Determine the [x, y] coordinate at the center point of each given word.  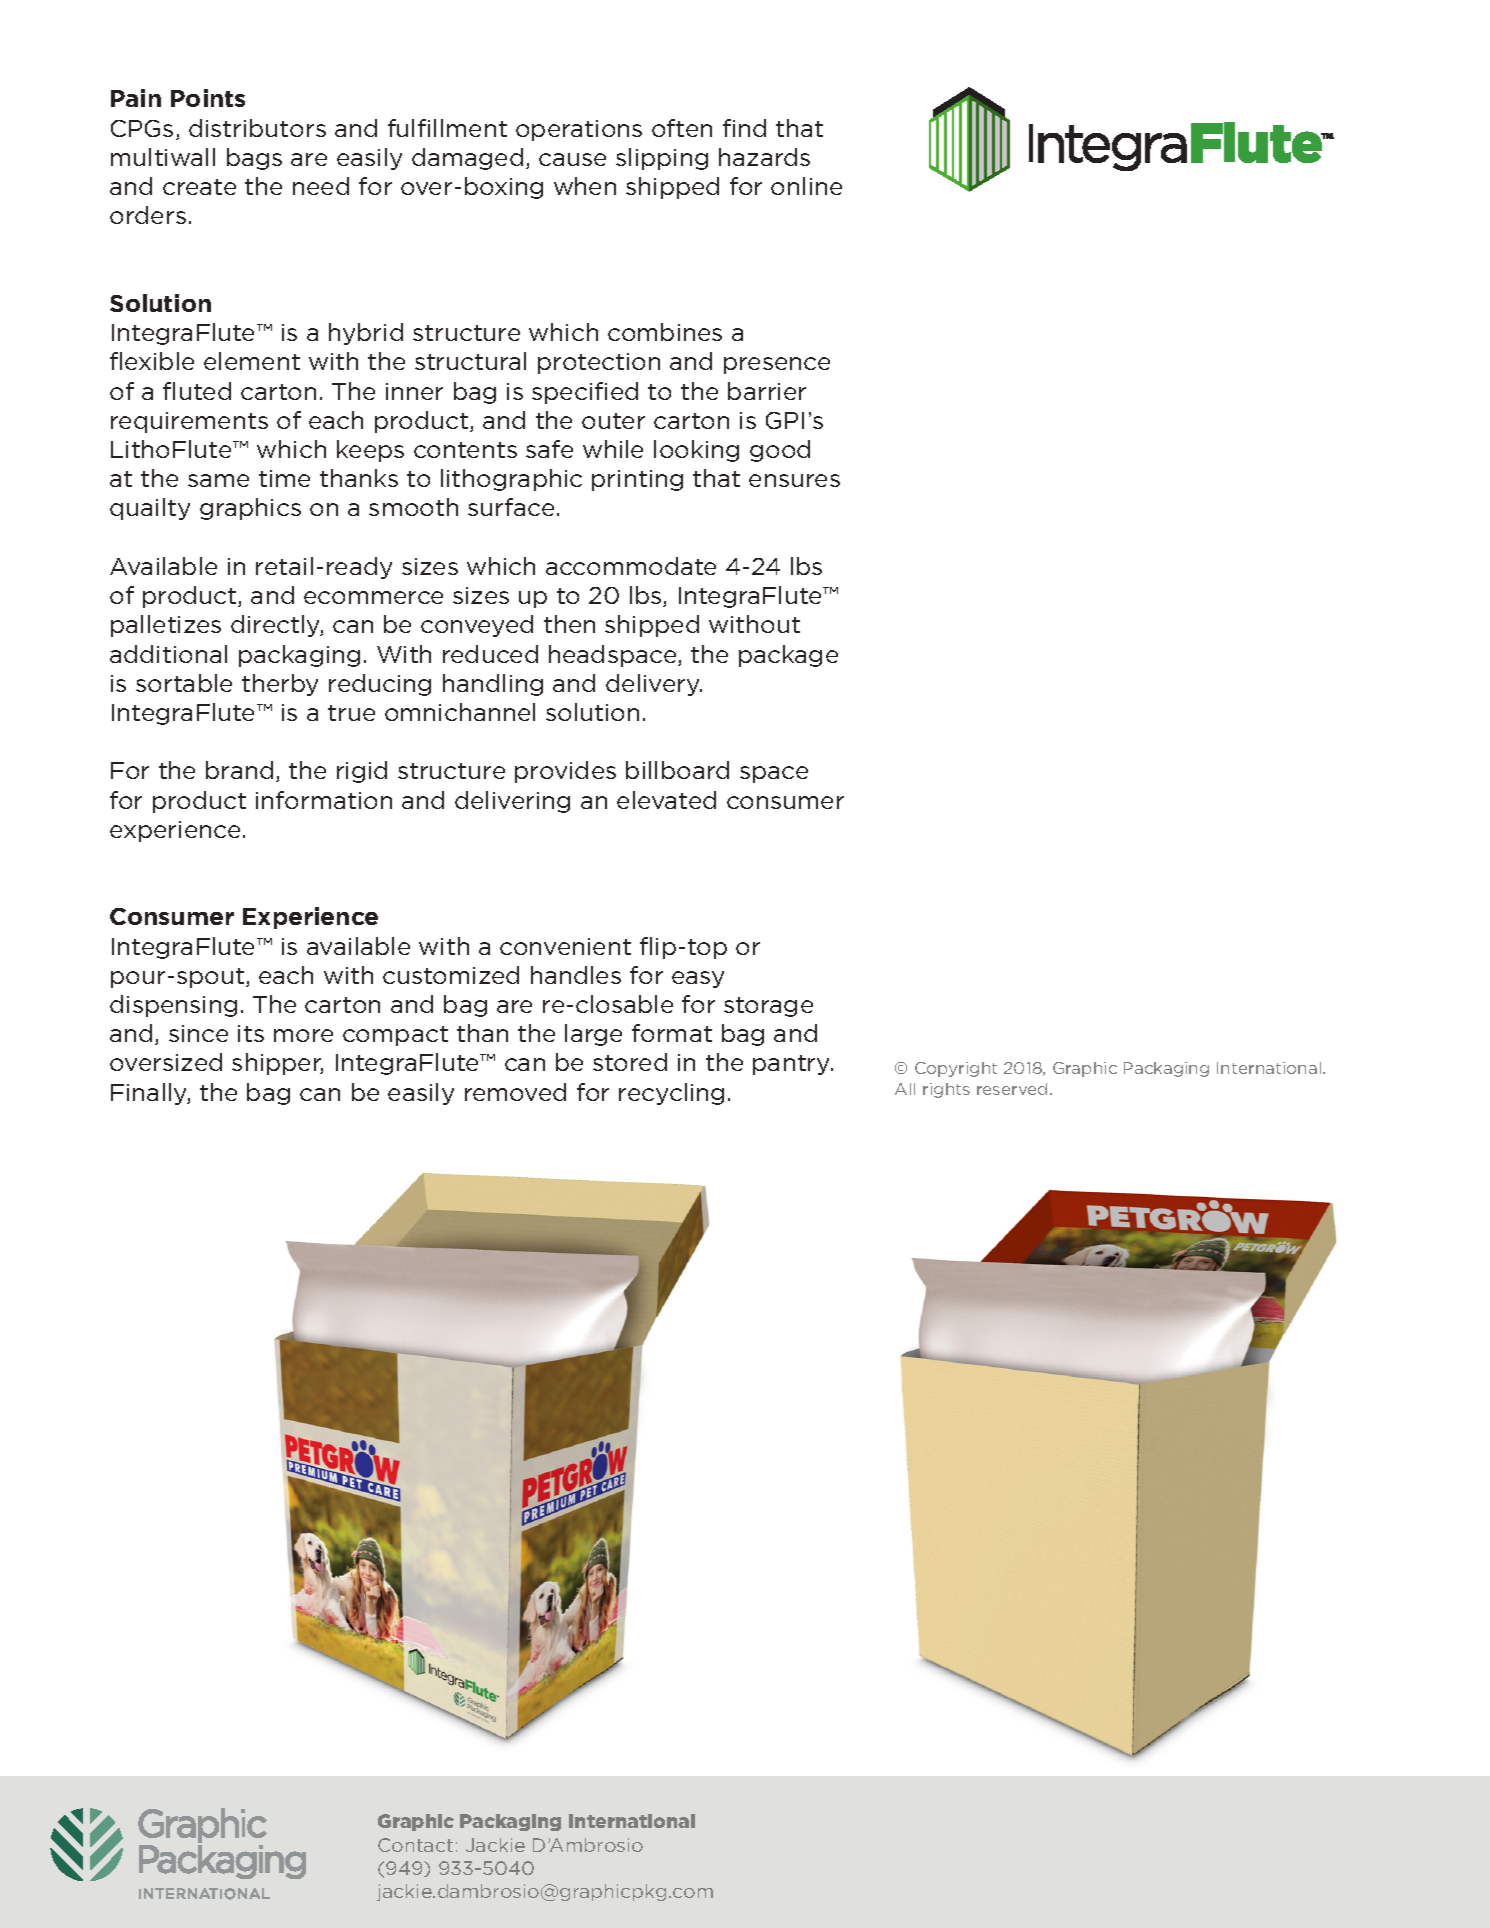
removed [515, 1092]
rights [946, 1090]
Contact [415, 1845]
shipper [277, 1064]
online [806, 186]
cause [572, 159]
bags [254, 159]
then [569, 624]
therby [280, 685]
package [788, 656]
